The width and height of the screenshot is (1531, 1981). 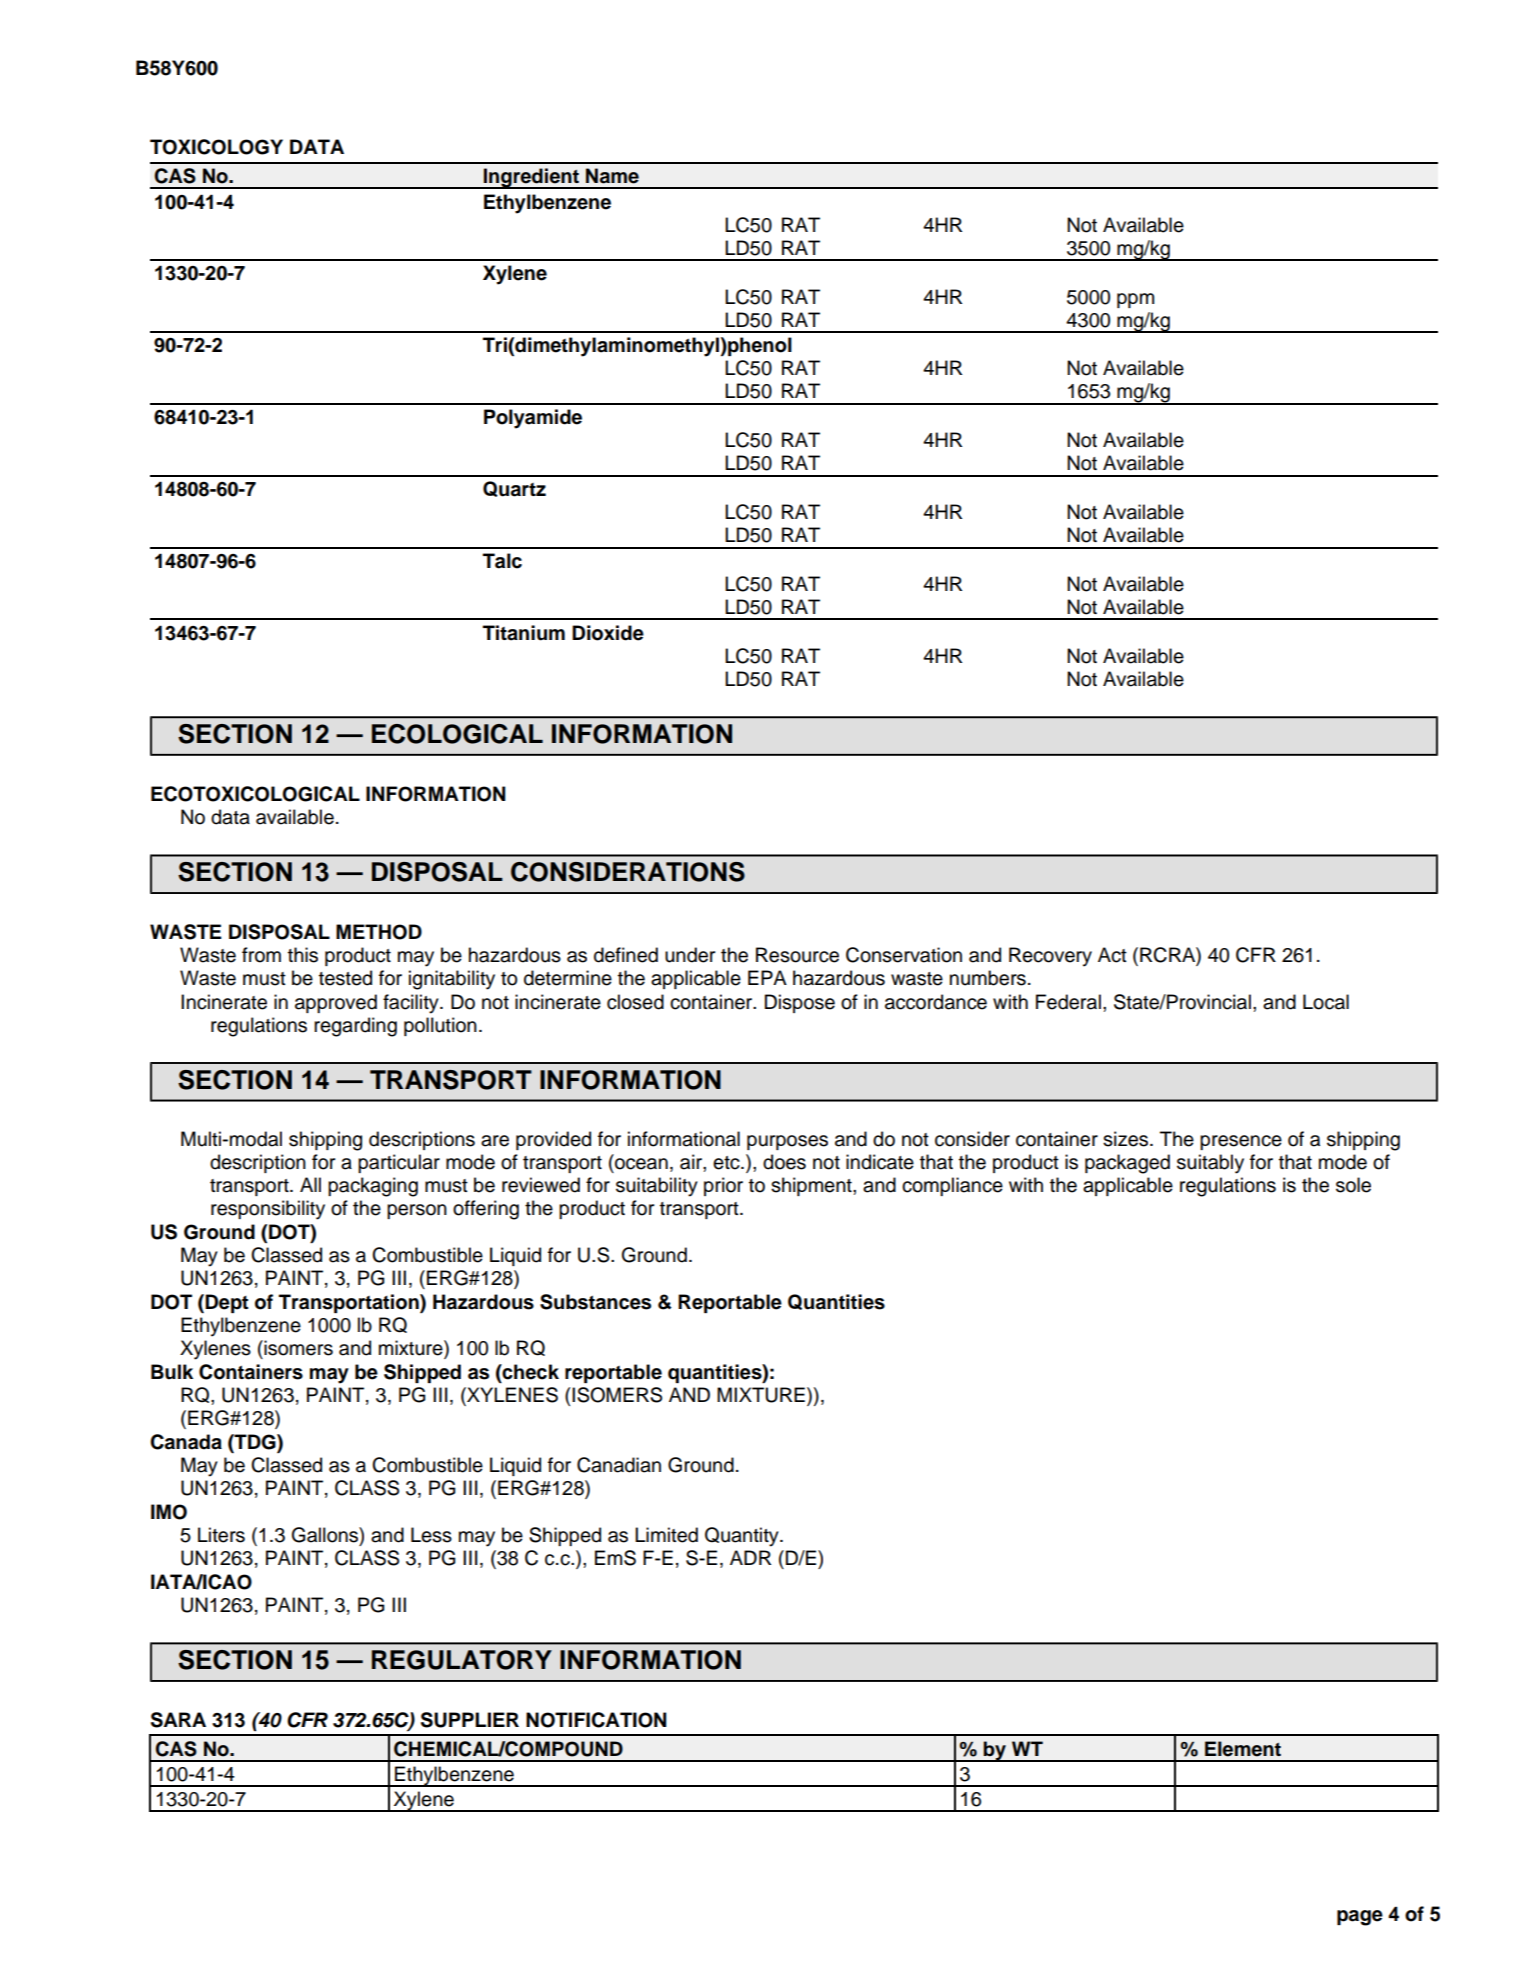 What do you see at coordinates (595, 1302) in the screenshot?
I see `Substances` at bounding box center [595, 1302].
